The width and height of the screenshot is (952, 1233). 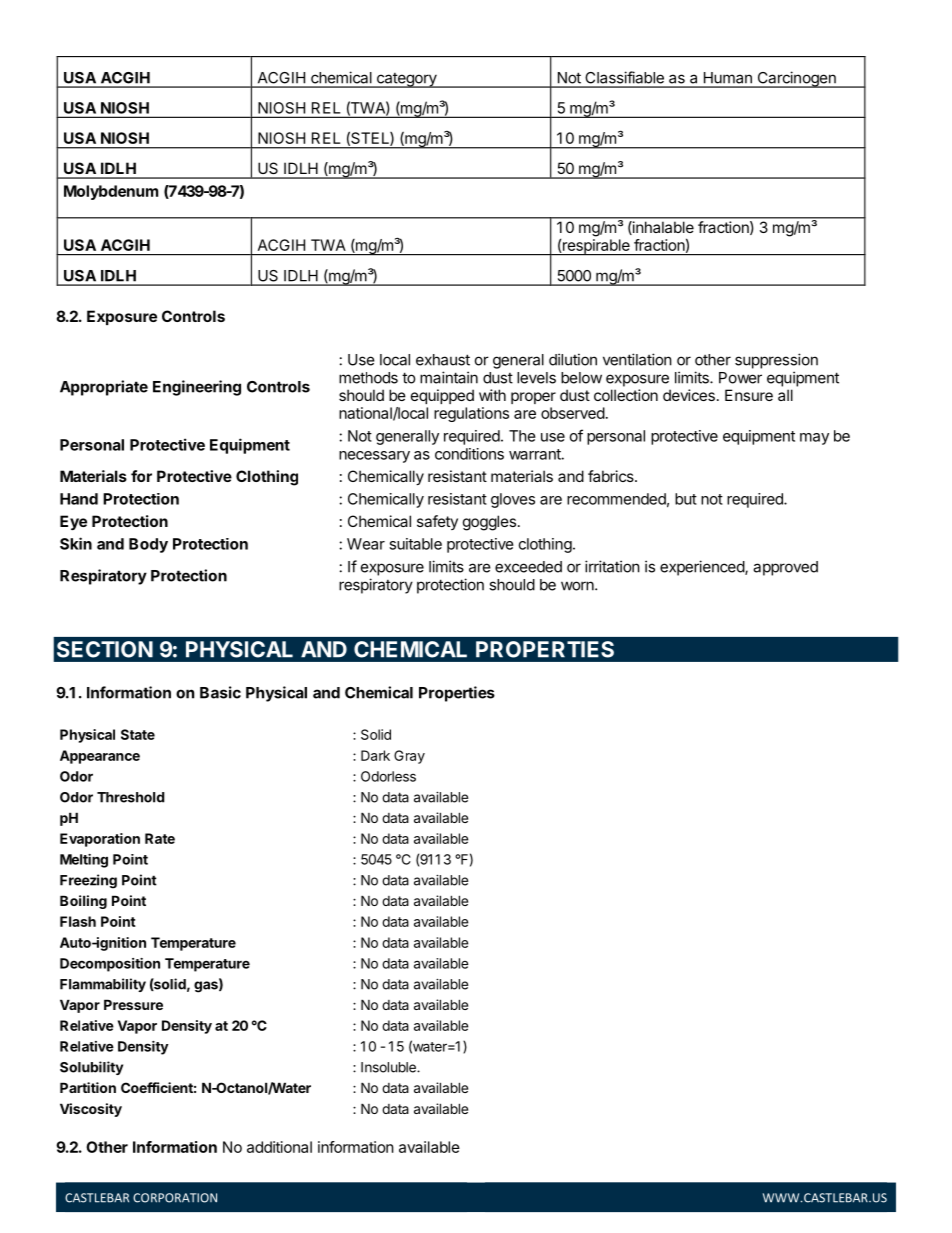 I want to click on exhaust, so click(x=443, y=360).
